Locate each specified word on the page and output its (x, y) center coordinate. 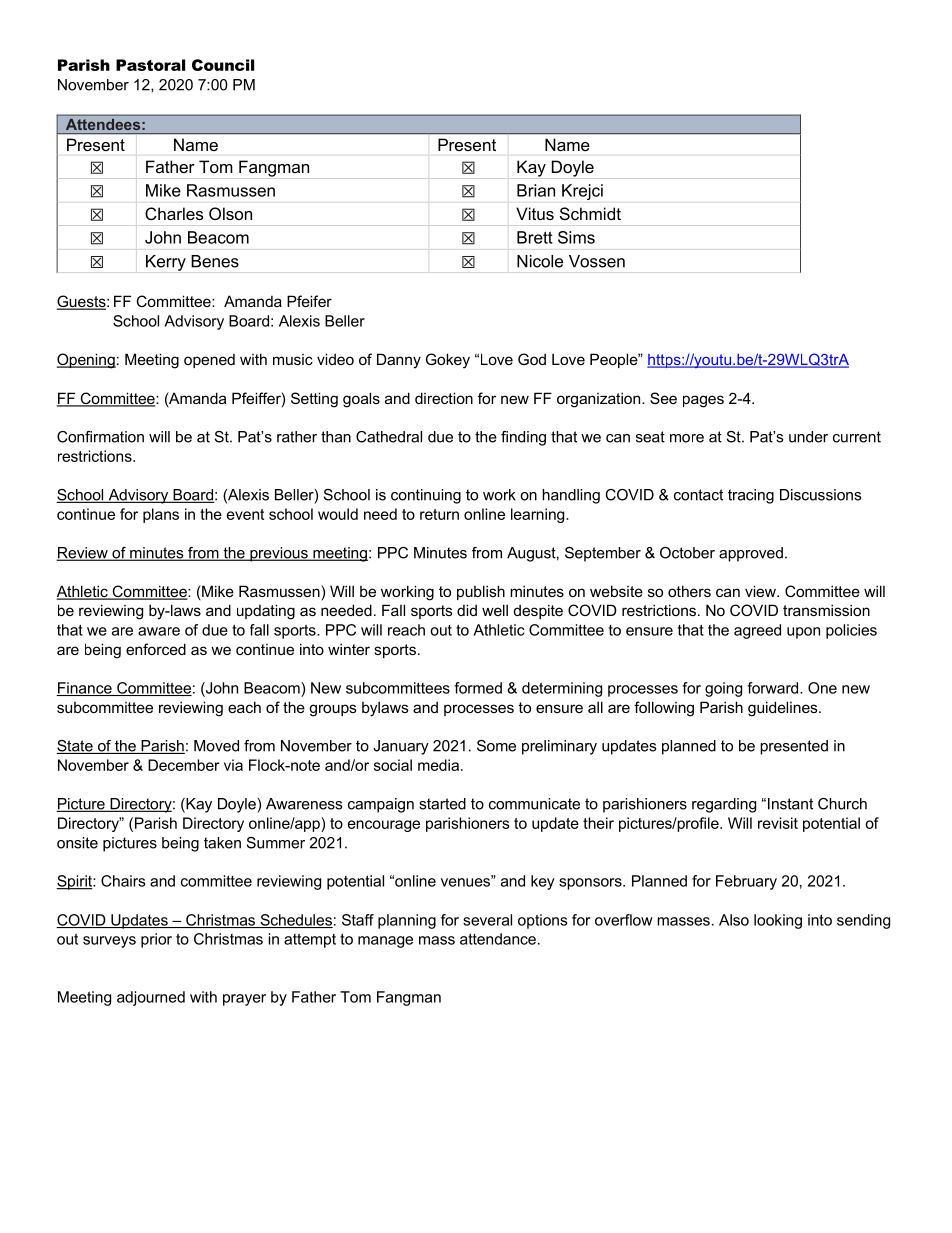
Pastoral (150, 65)
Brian (536, 190)
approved (751, 554)
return (439, 514)
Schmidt (590, 213)
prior (156, 940)
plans (161, 515)
